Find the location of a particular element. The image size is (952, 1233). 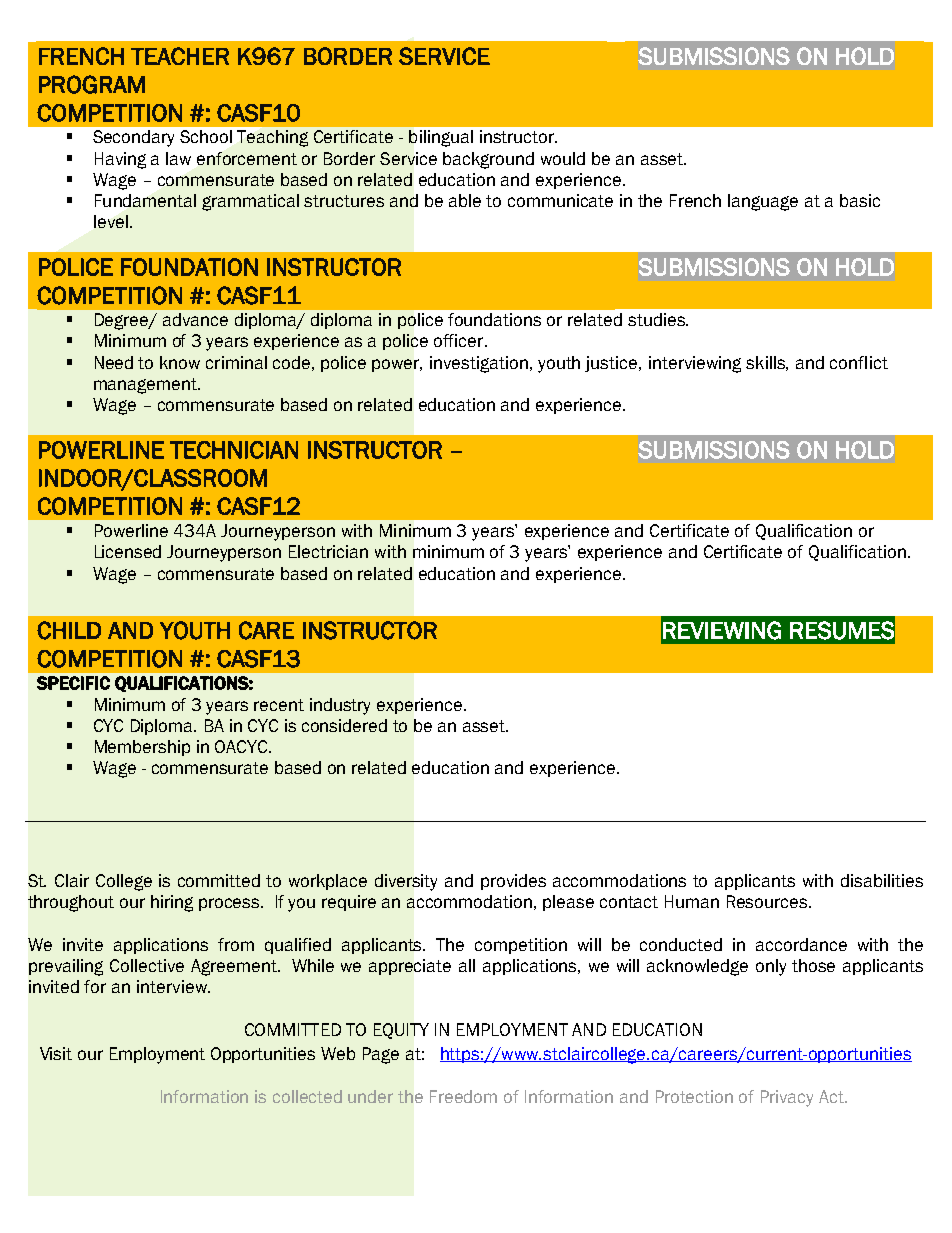

bilingual is located at coordinates (441, 138).
